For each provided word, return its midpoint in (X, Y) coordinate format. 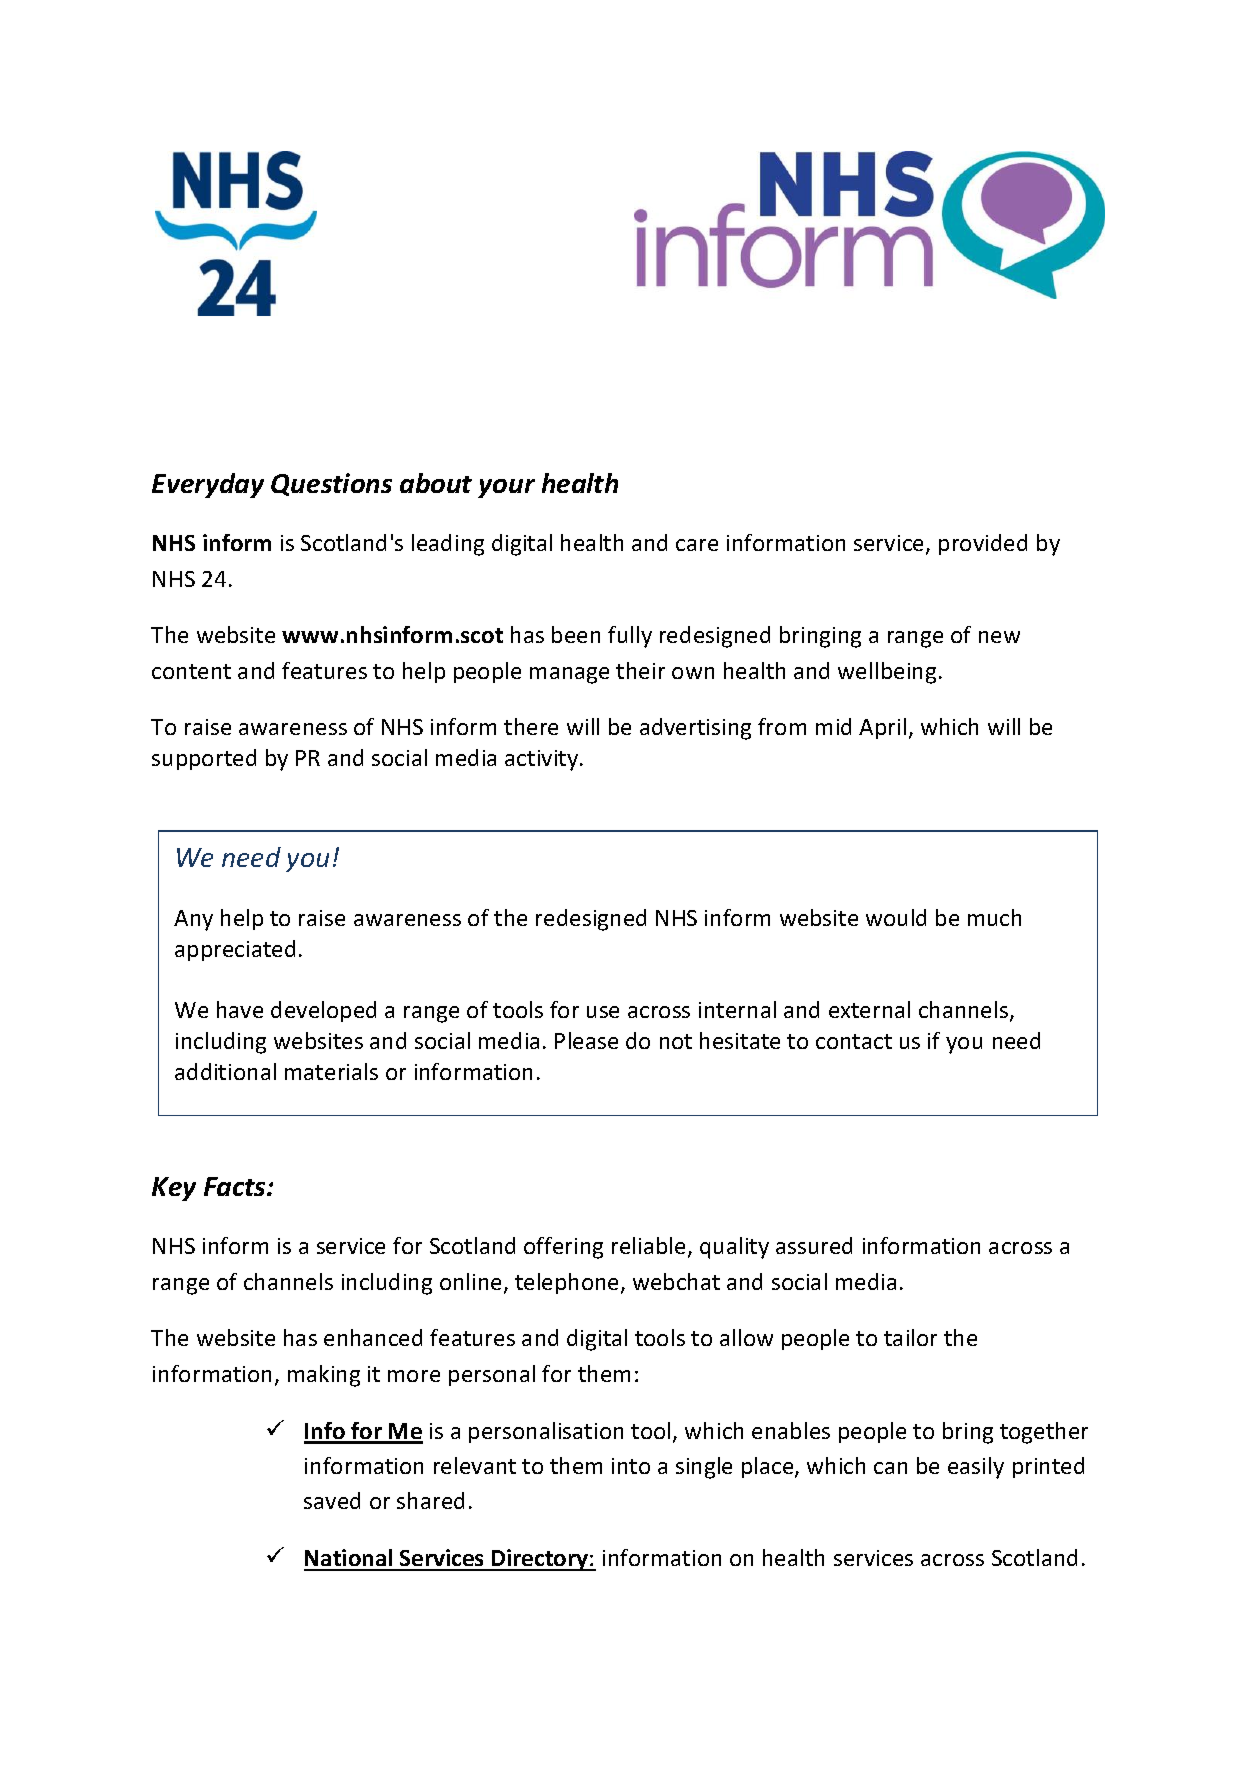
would (896, 917)
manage (569, 675)
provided (983, 544)
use (603, 1012)
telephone (568, 1283)
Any (193, 920)
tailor (910, 1337)
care (697, 545)
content (191, 671)
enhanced (373, 1337)
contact (854, 1041)
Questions (331, 484)
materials (331, 1071)
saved (332, 1500)
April (882, 728)
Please (586, 1040)
